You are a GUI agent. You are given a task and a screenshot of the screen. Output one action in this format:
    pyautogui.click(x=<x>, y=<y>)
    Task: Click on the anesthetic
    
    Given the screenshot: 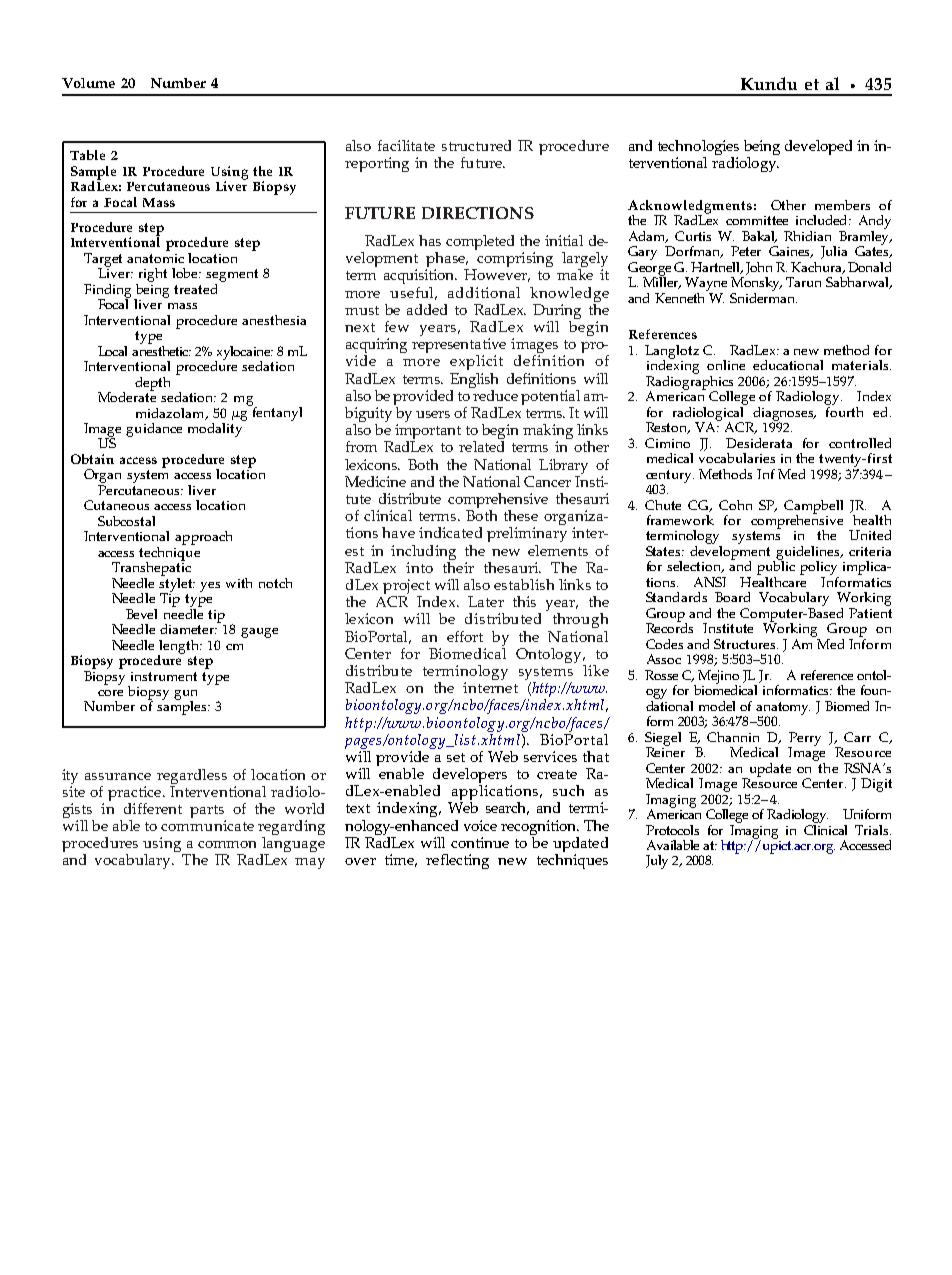 What is the action you would take?
    pyautogui.click(x=161, y=349)
